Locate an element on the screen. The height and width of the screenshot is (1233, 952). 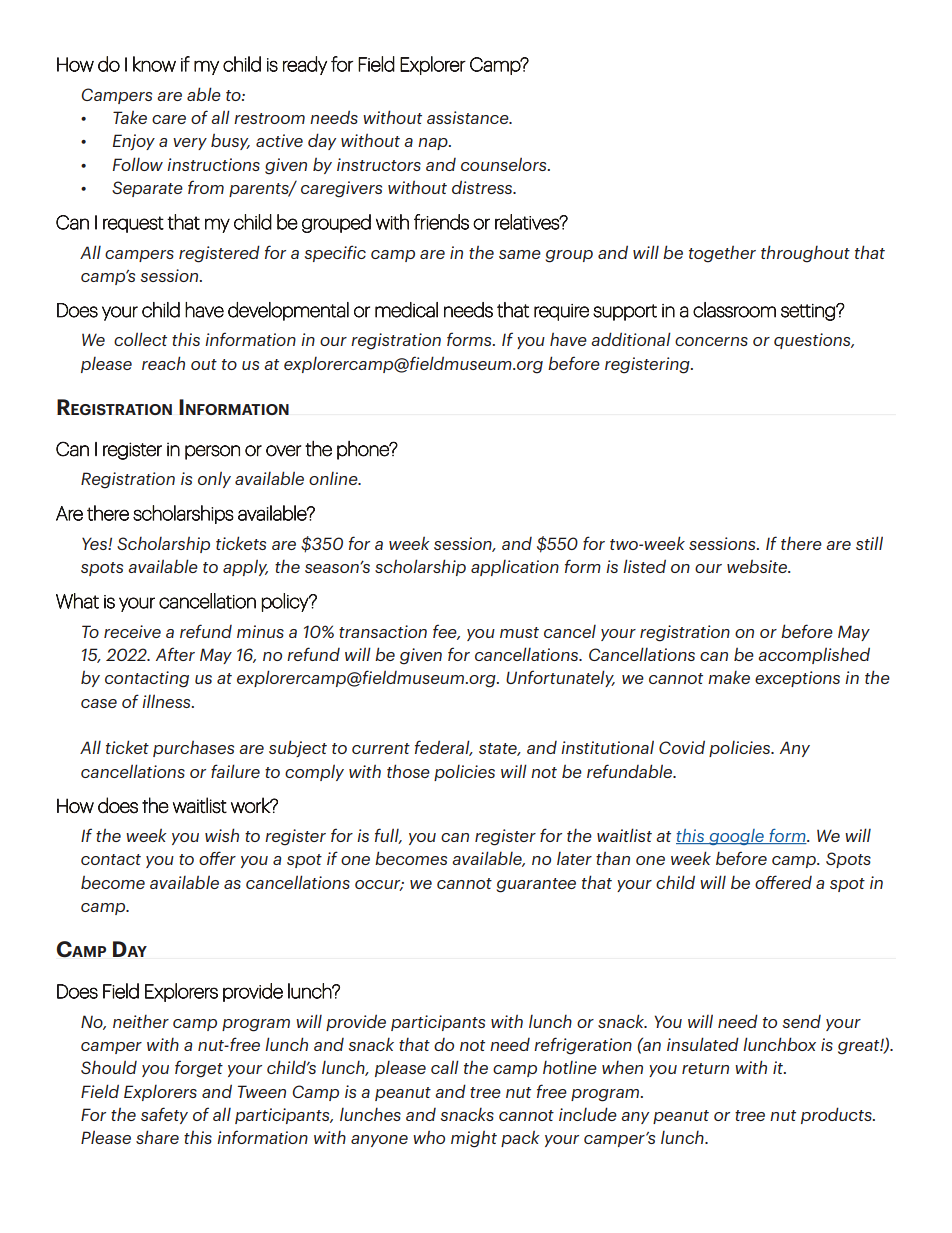
website is located at coordinates (758, 566).
